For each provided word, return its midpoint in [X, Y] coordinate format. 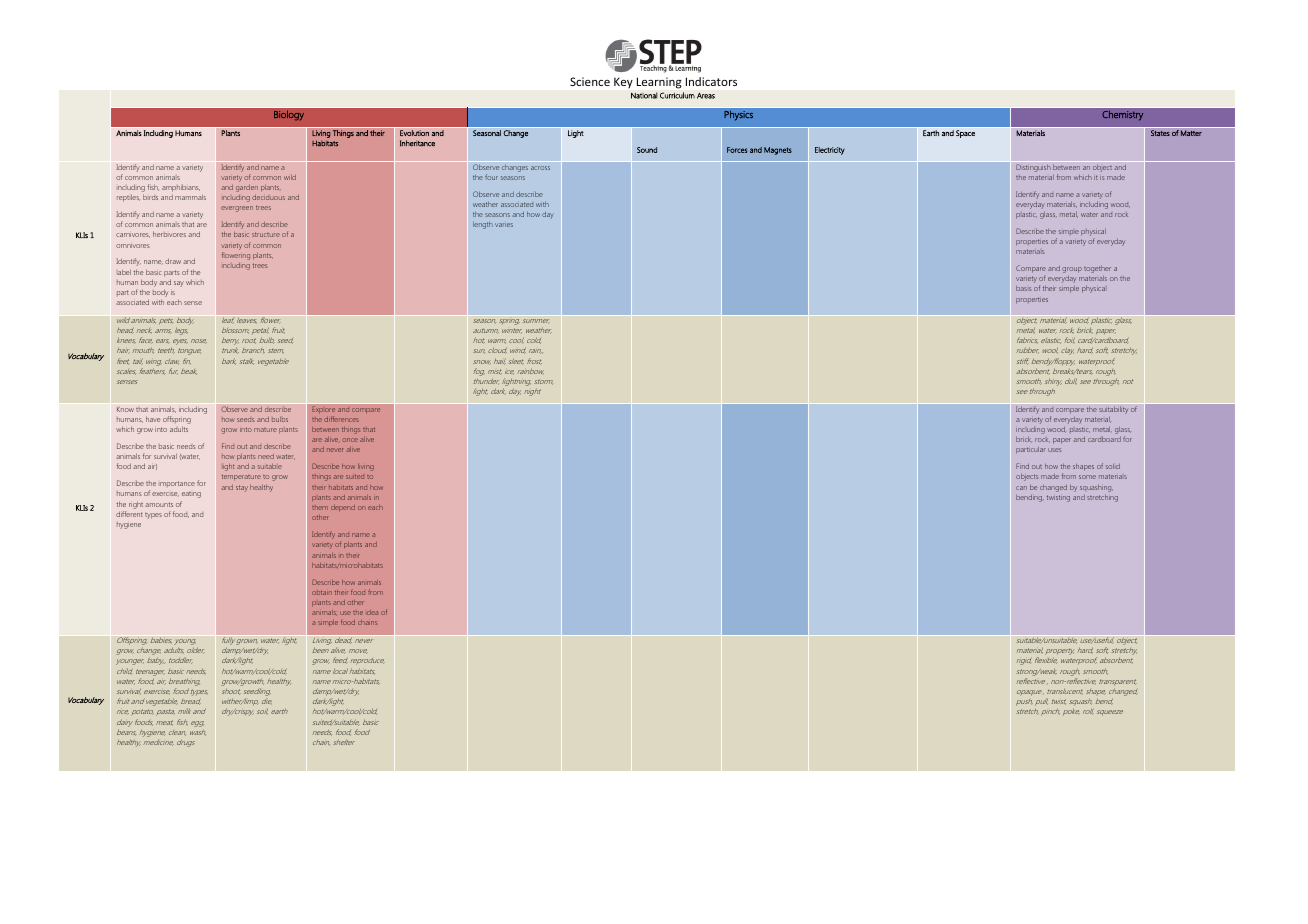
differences [341, 419]
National [644, 95]
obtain [322, 592]
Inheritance [417, 143]
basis [1023, 288]
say [179, 284]
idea [372, 612]
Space [965, 134]
